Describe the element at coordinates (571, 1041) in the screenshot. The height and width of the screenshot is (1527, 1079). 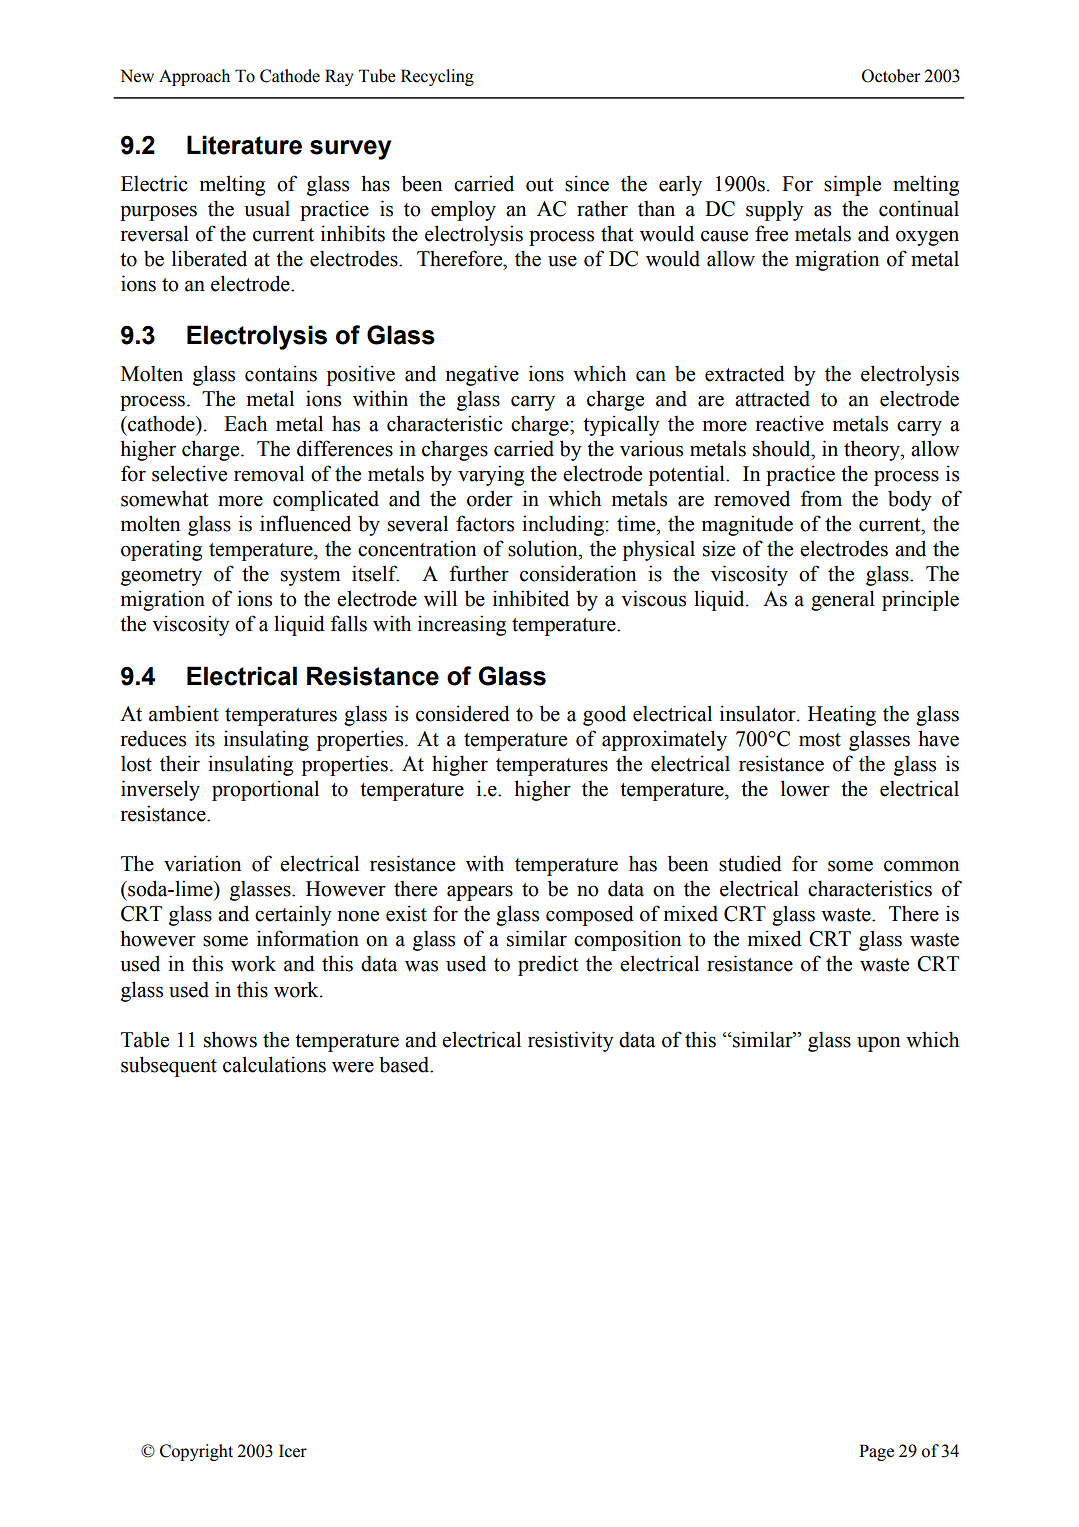
I see `resistivity` at that location.
